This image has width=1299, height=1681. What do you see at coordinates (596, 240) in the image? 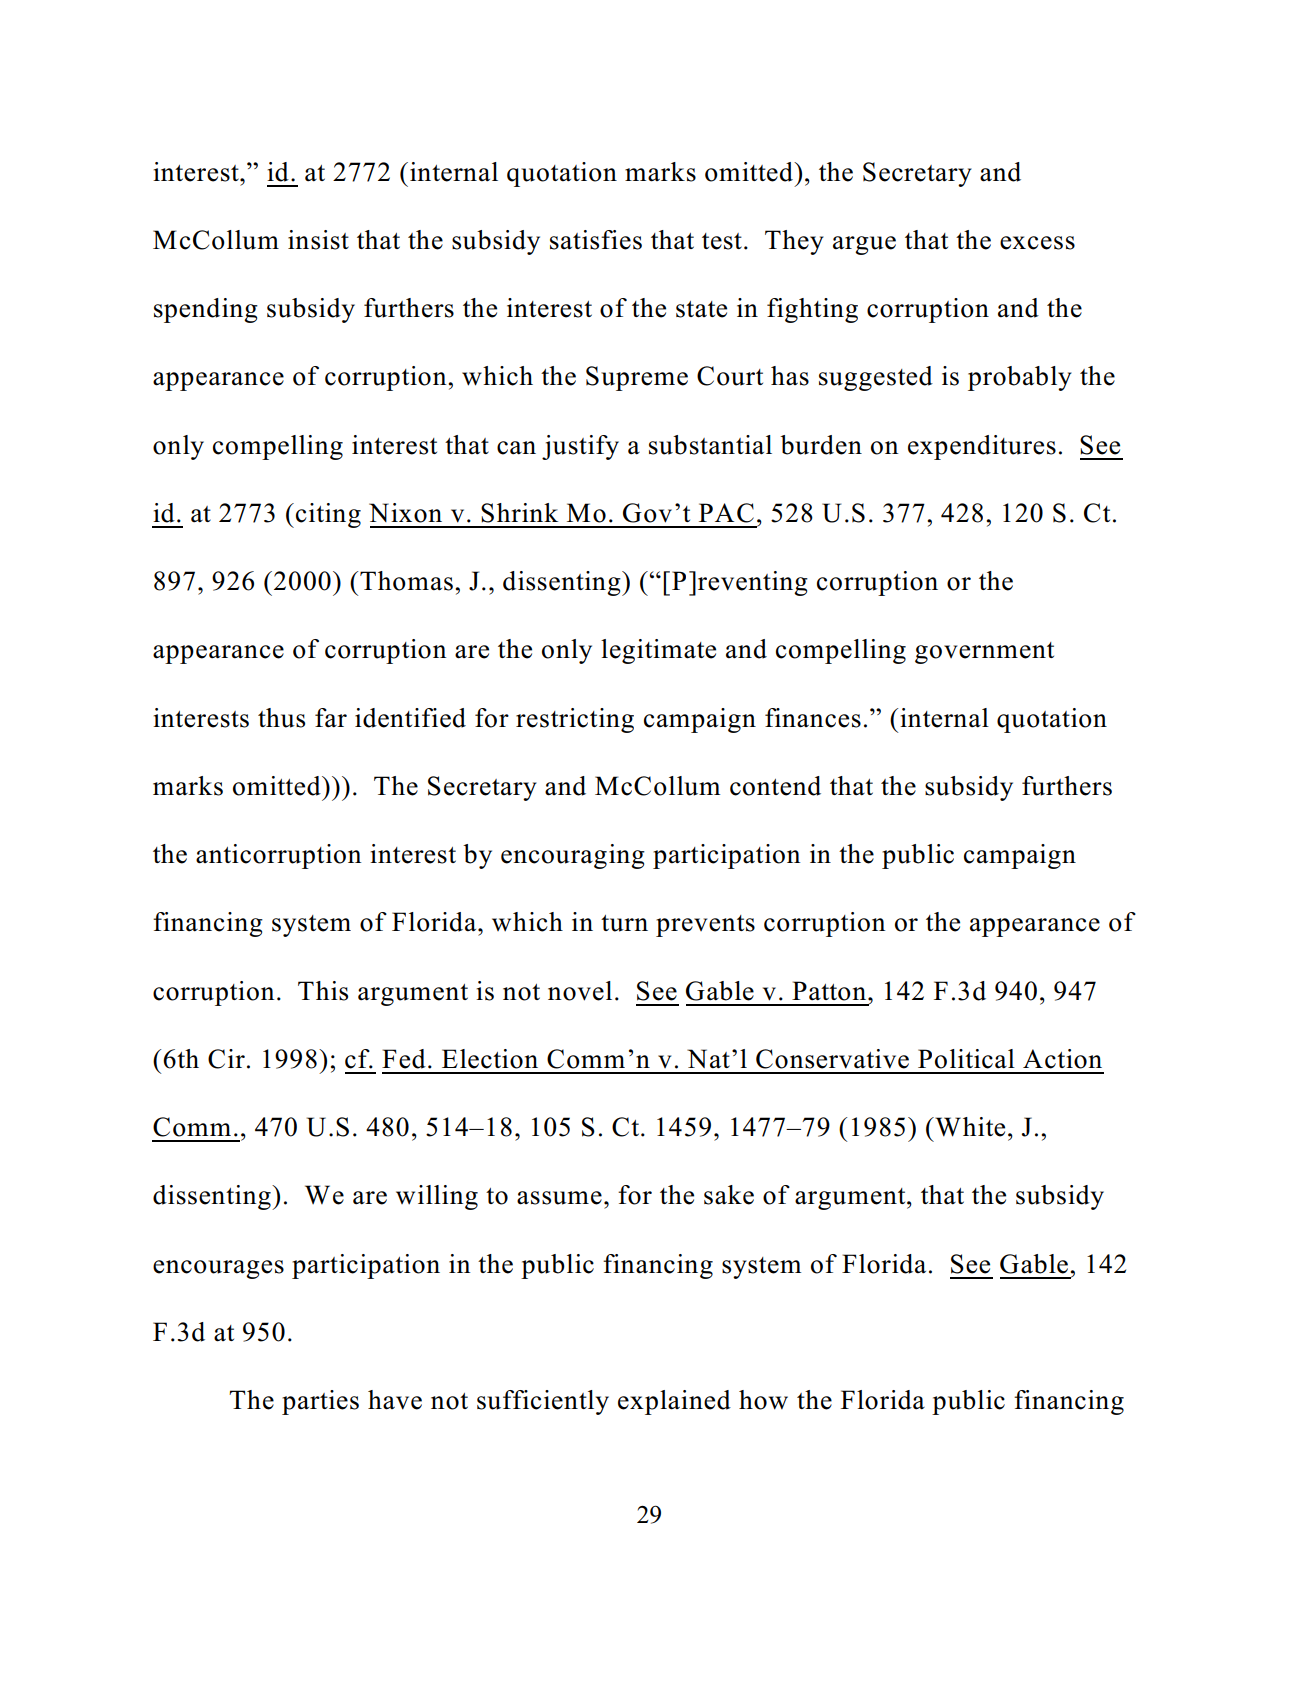
I see `satisfies` at bounding box center [596, 240].
